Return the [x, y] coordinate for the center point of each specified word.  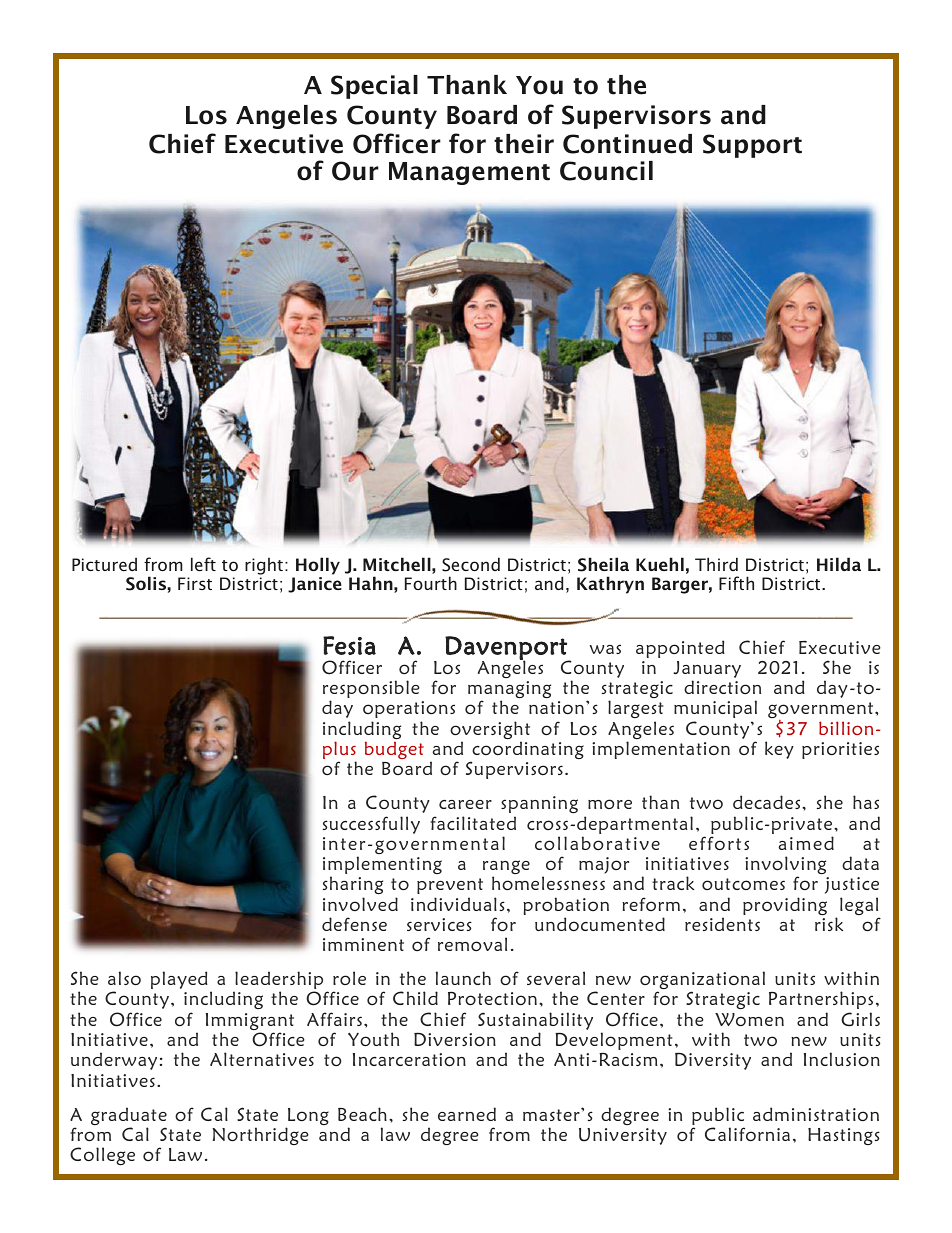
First [195, 583]
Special [374, 87]
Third [716, 564]
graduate [129, 1117]
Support [752, 146]
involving [785, 866]
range [506, 868]
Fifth [736, 583]
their [524, 144]
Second [471, 564]
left [203, 564]
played [179, 980]
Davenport [507, 649]
